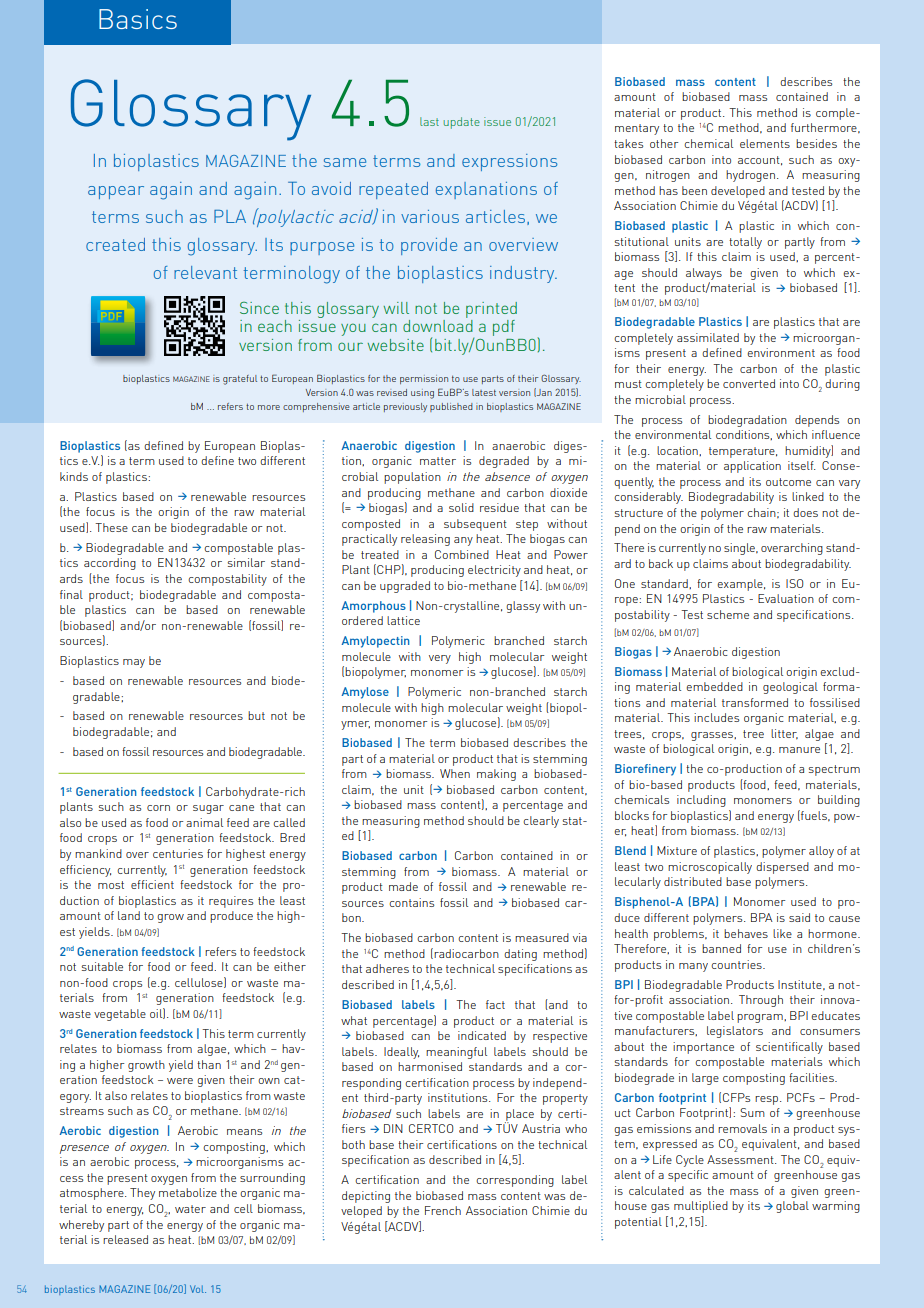  What do you see at coordinates (403, 886) in the screenshot?
I see `made` at bounding box center [403, 886].
